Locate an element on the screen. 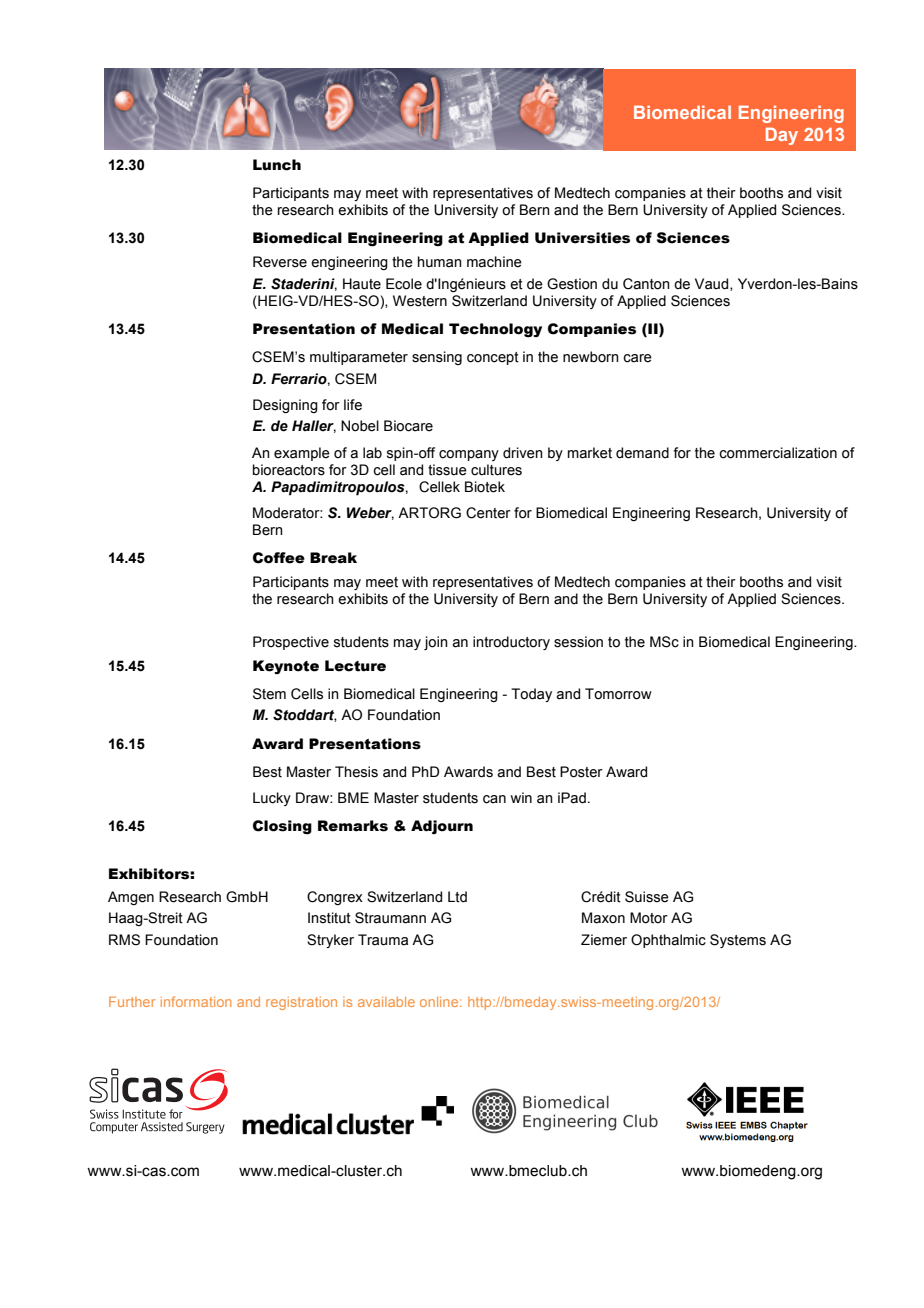 The width and height of the screenshot is (924, 1308). win is located at coordinates (521, 797).
